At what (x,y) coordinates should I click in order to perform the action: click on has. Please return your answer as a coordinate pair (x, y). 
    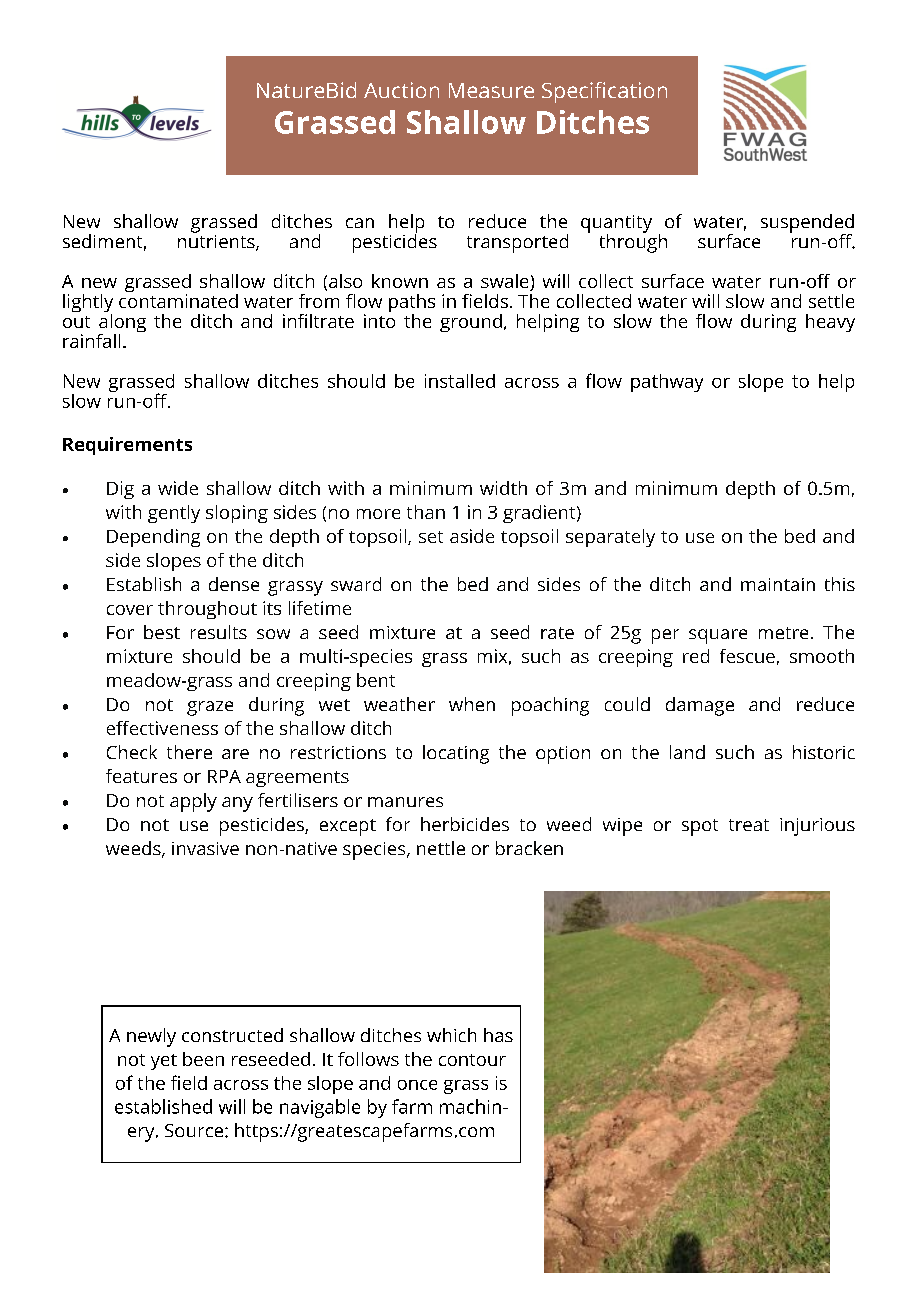
    Looking at the image, I should click on (498, 1035).
